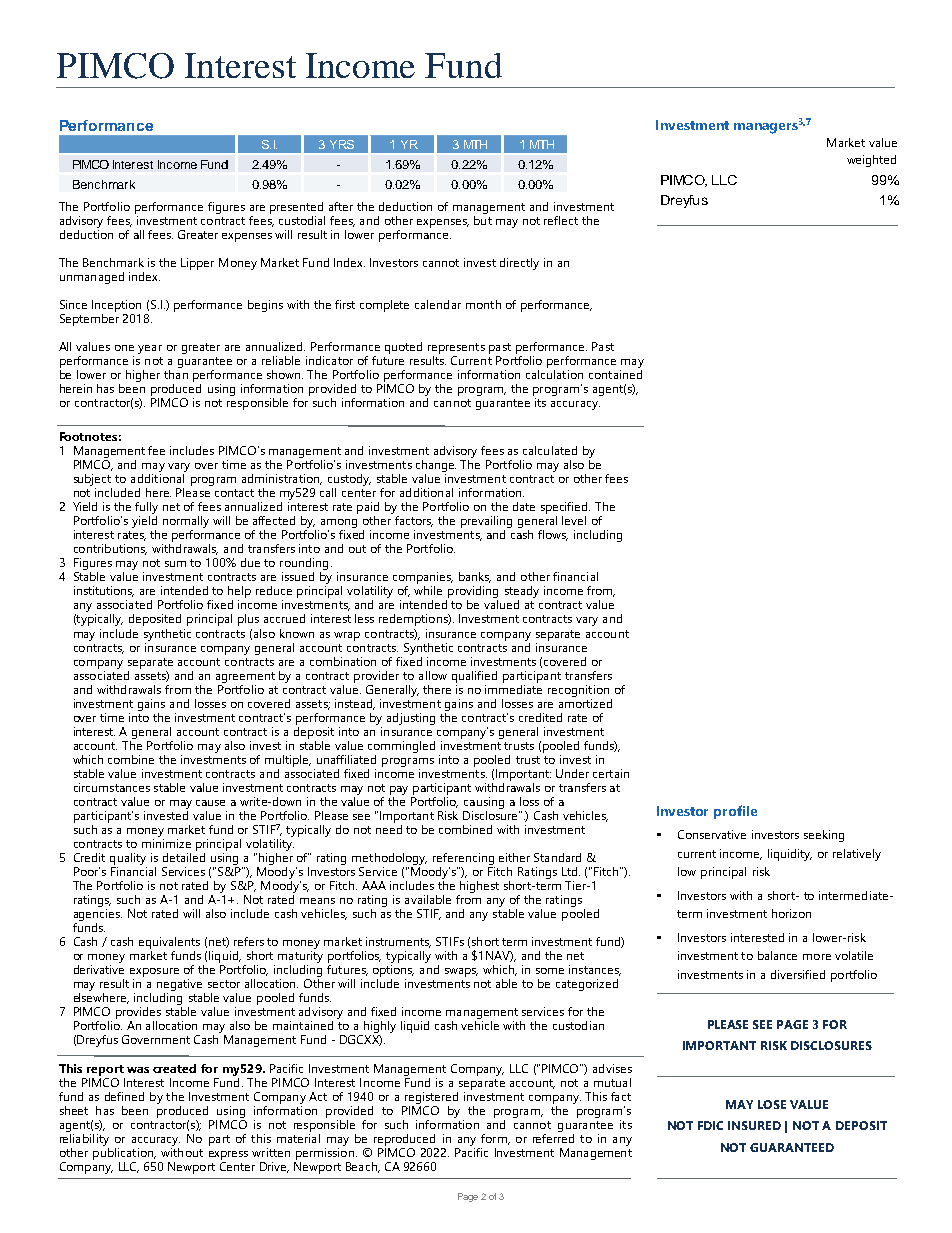 This page has height=1233, width=952. I want to click on agreement, so click(245, 677).
